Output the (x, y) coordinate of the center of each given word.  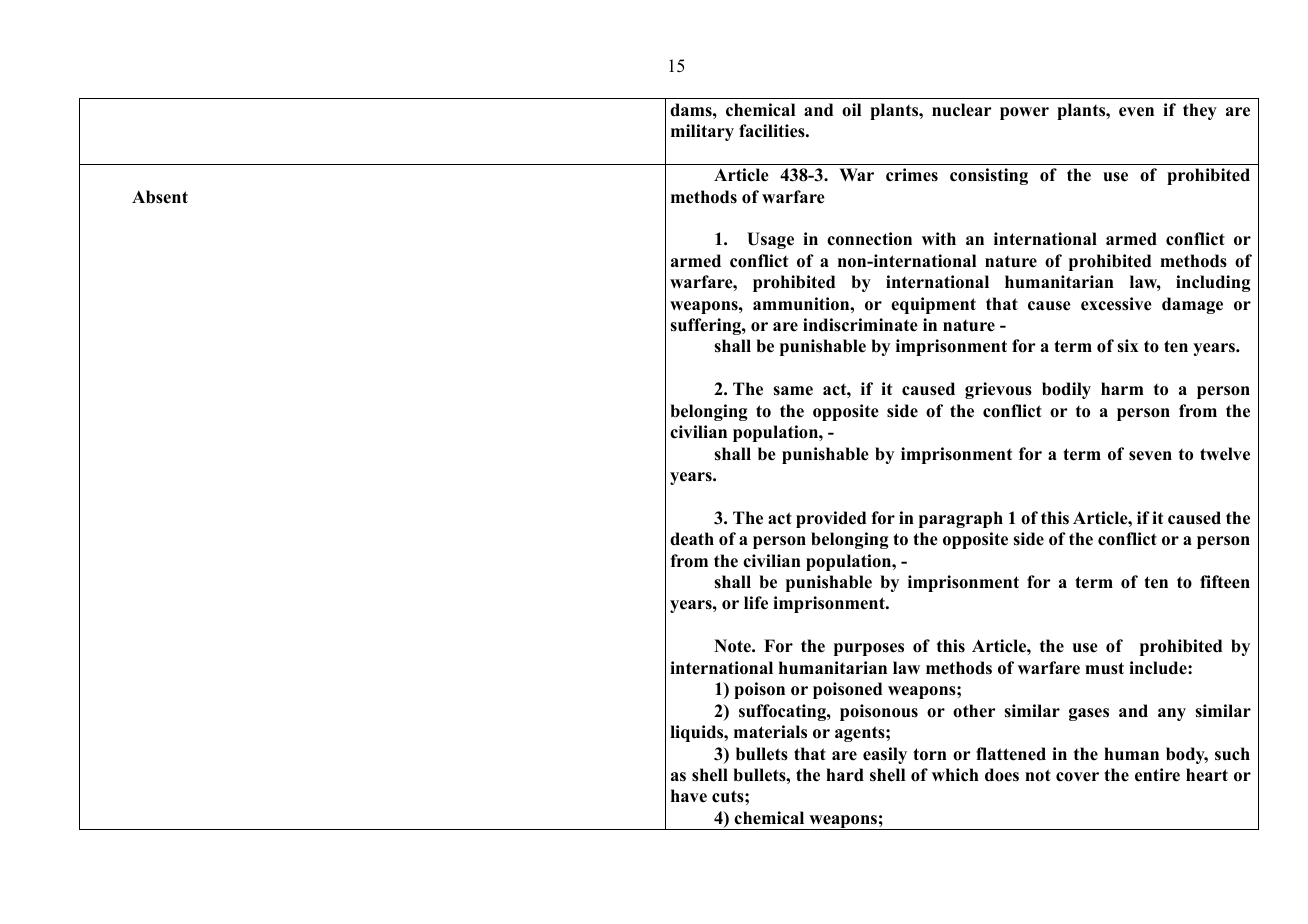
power (1024, 113)
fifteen (1225, 582)
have (689, 796)
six (1128, 346)
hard (845, 775)
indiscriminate (860, 325)
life (756, 603)
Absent (160, 197)
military (702, 132)
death (692, 539)
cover (1077, 777)
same (793, 391)
